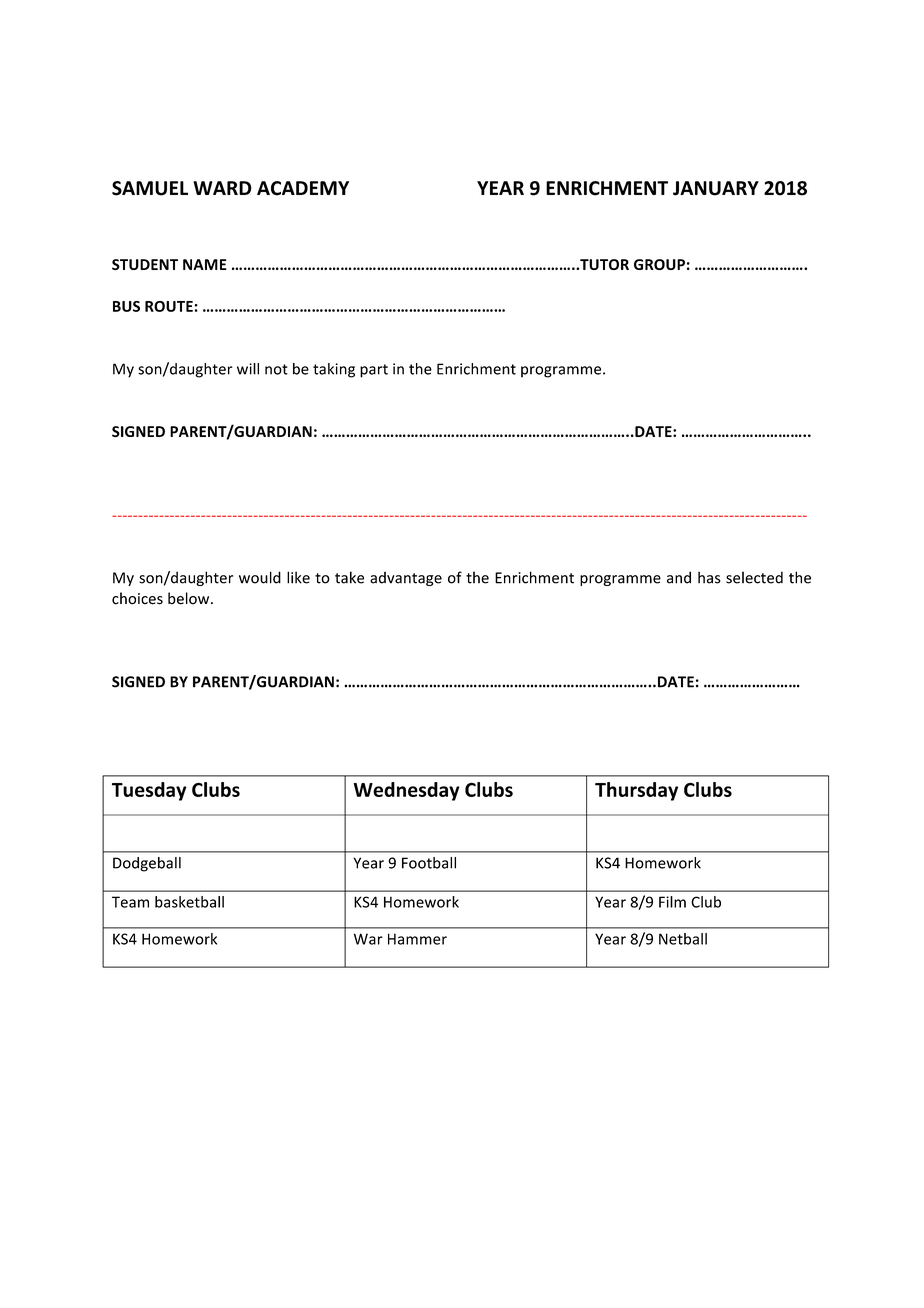  What do you see at coordinates (190, 598) in the screenshot?
I see `below` at bounding box center [190, 598].
